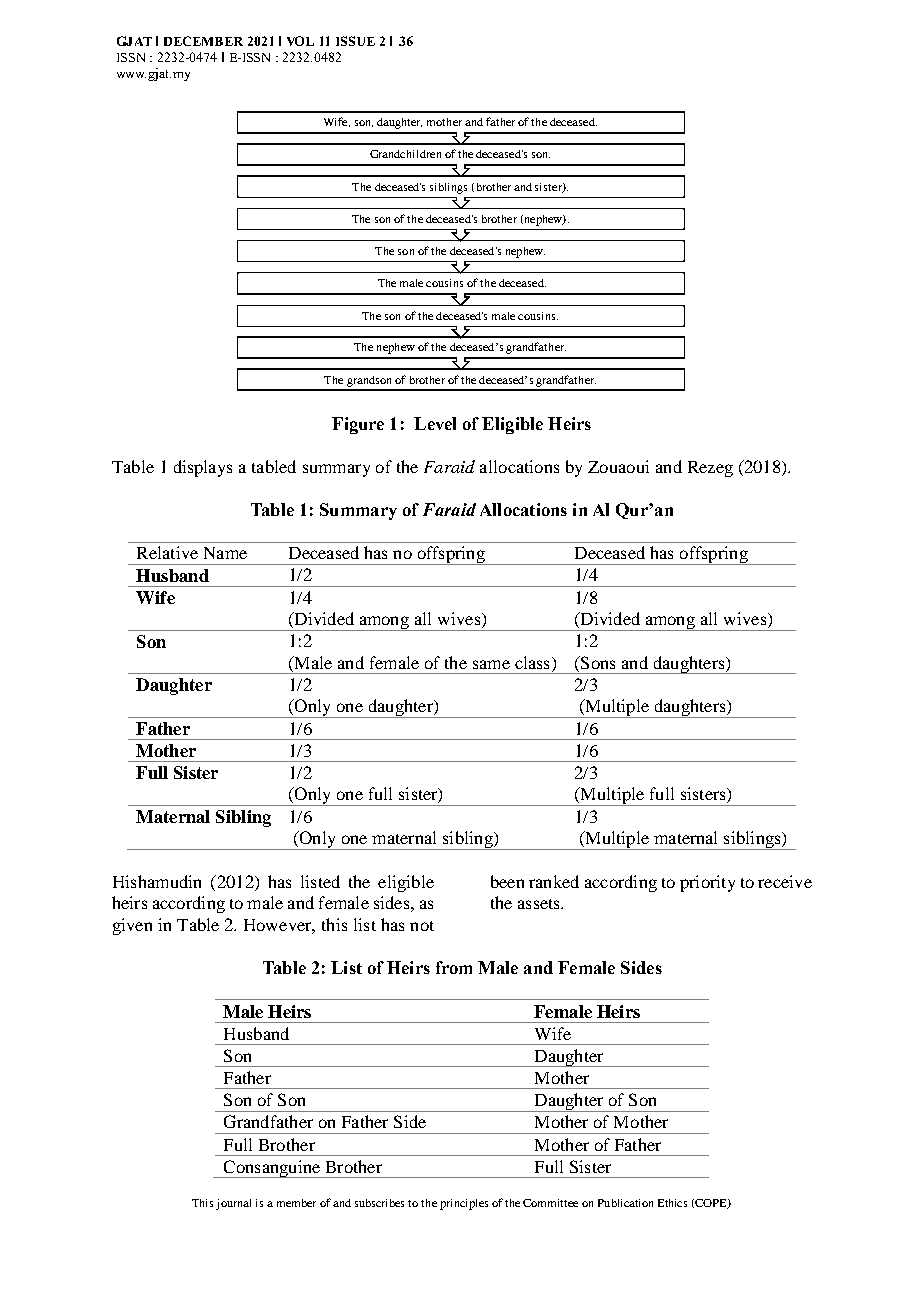  I want to click on journal, so click(233, 1204).
